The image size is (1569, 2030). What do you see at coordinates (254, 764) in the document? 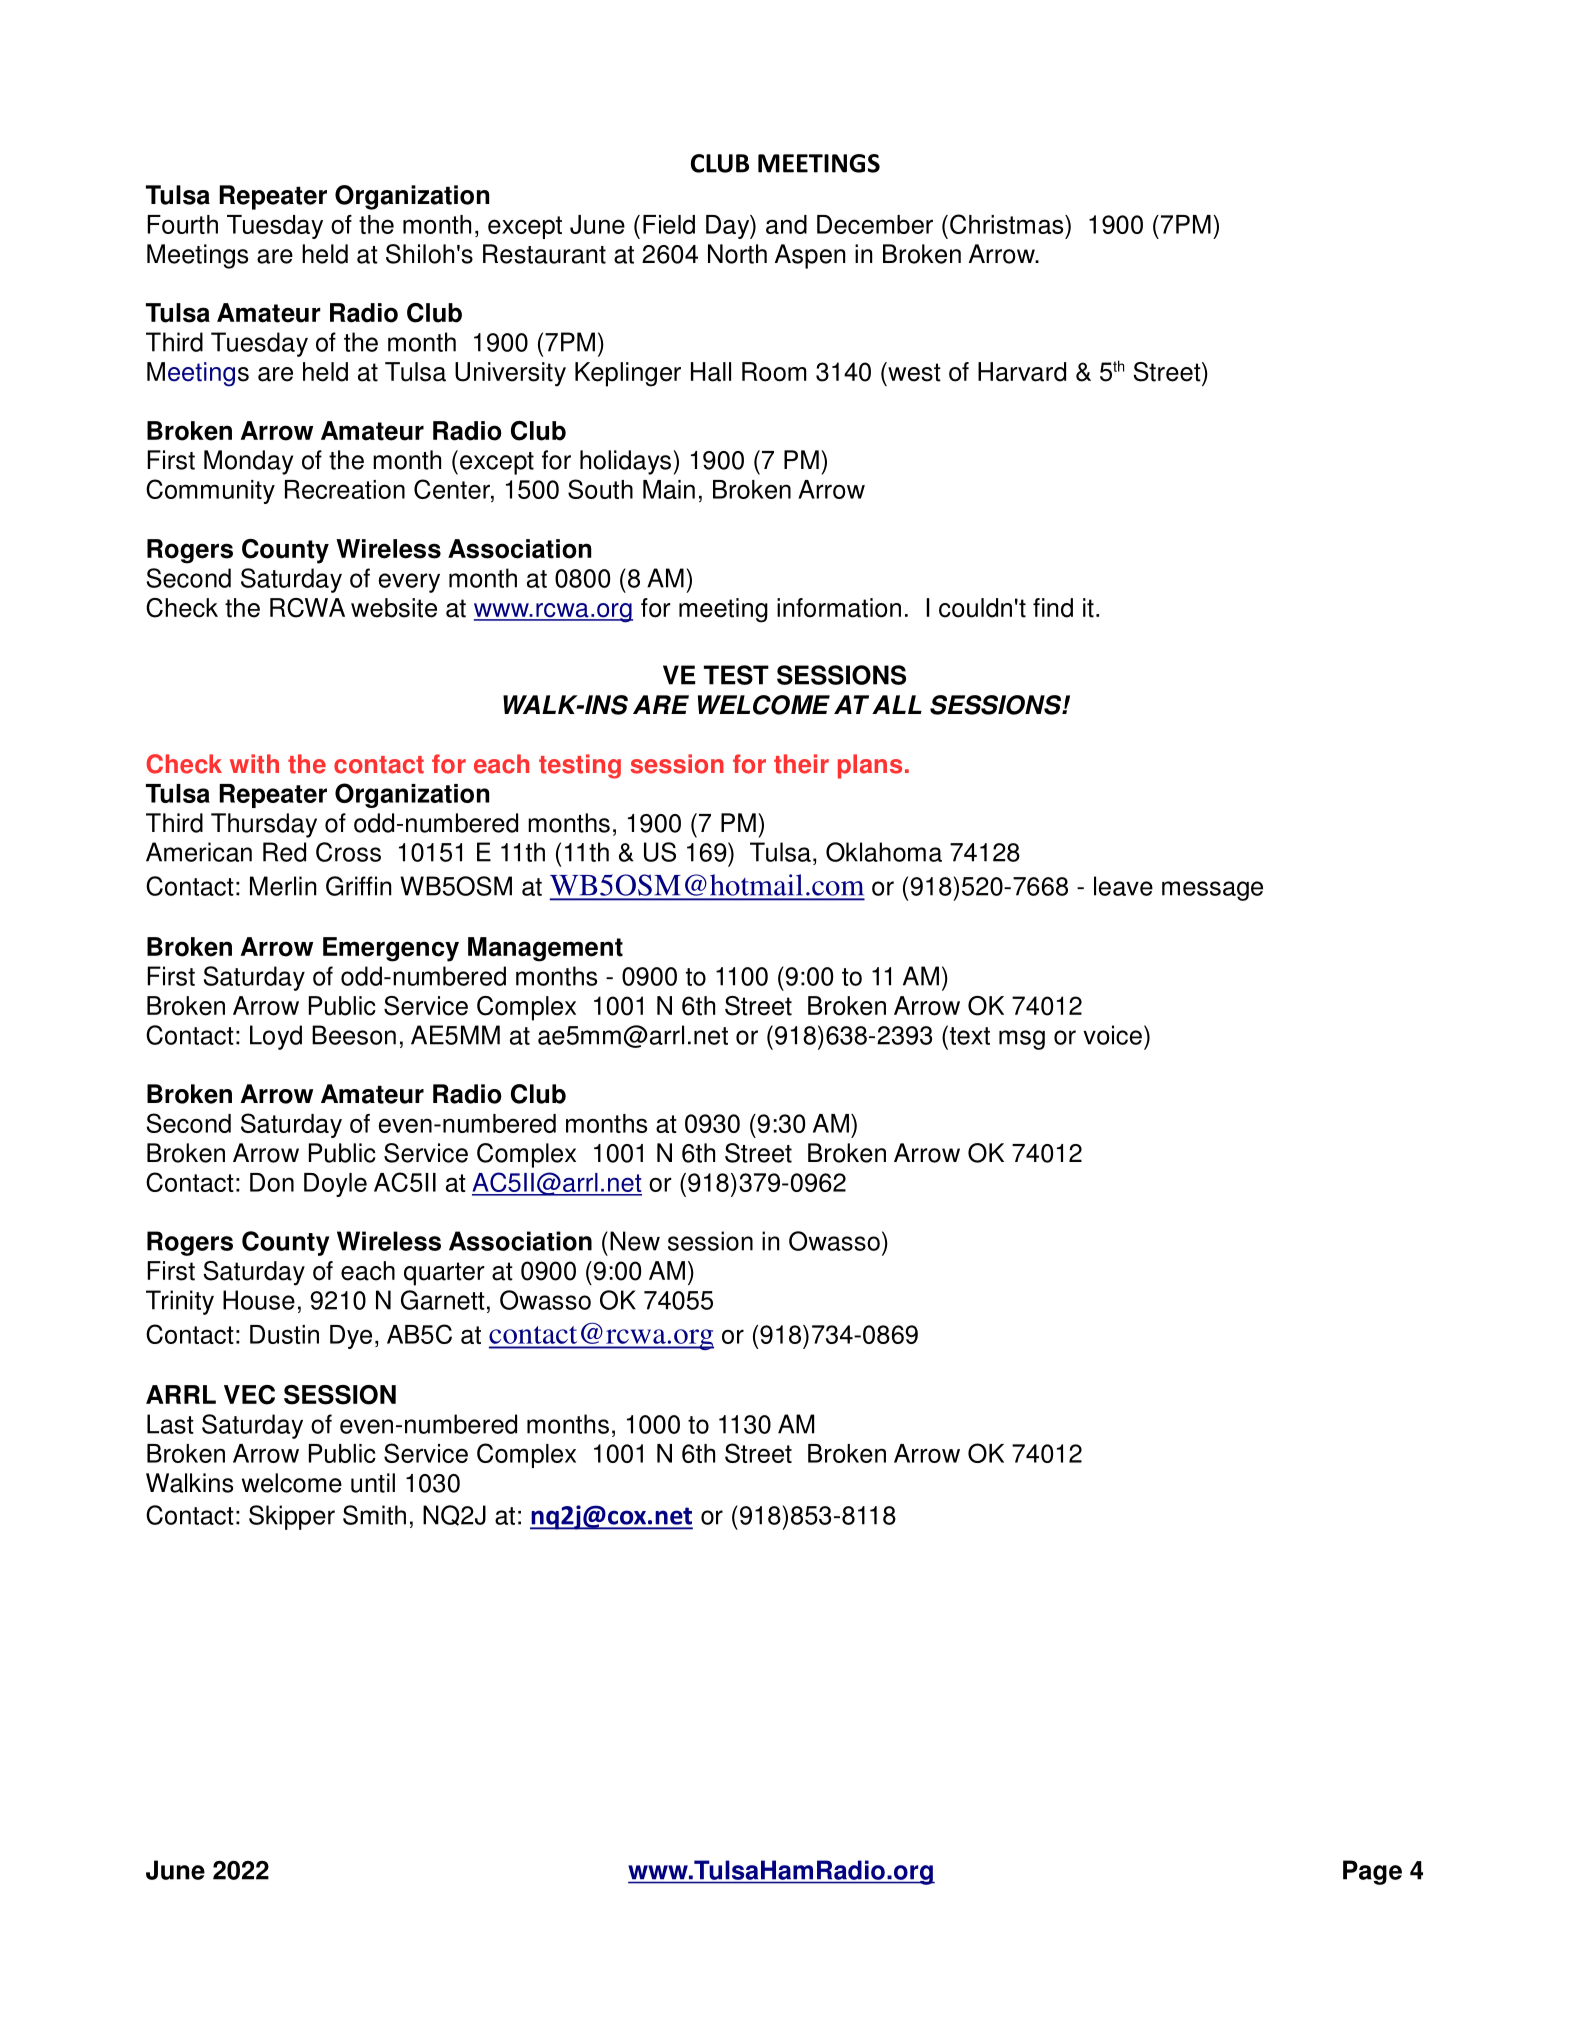
I see `with` at bounding box center [254, 764].
